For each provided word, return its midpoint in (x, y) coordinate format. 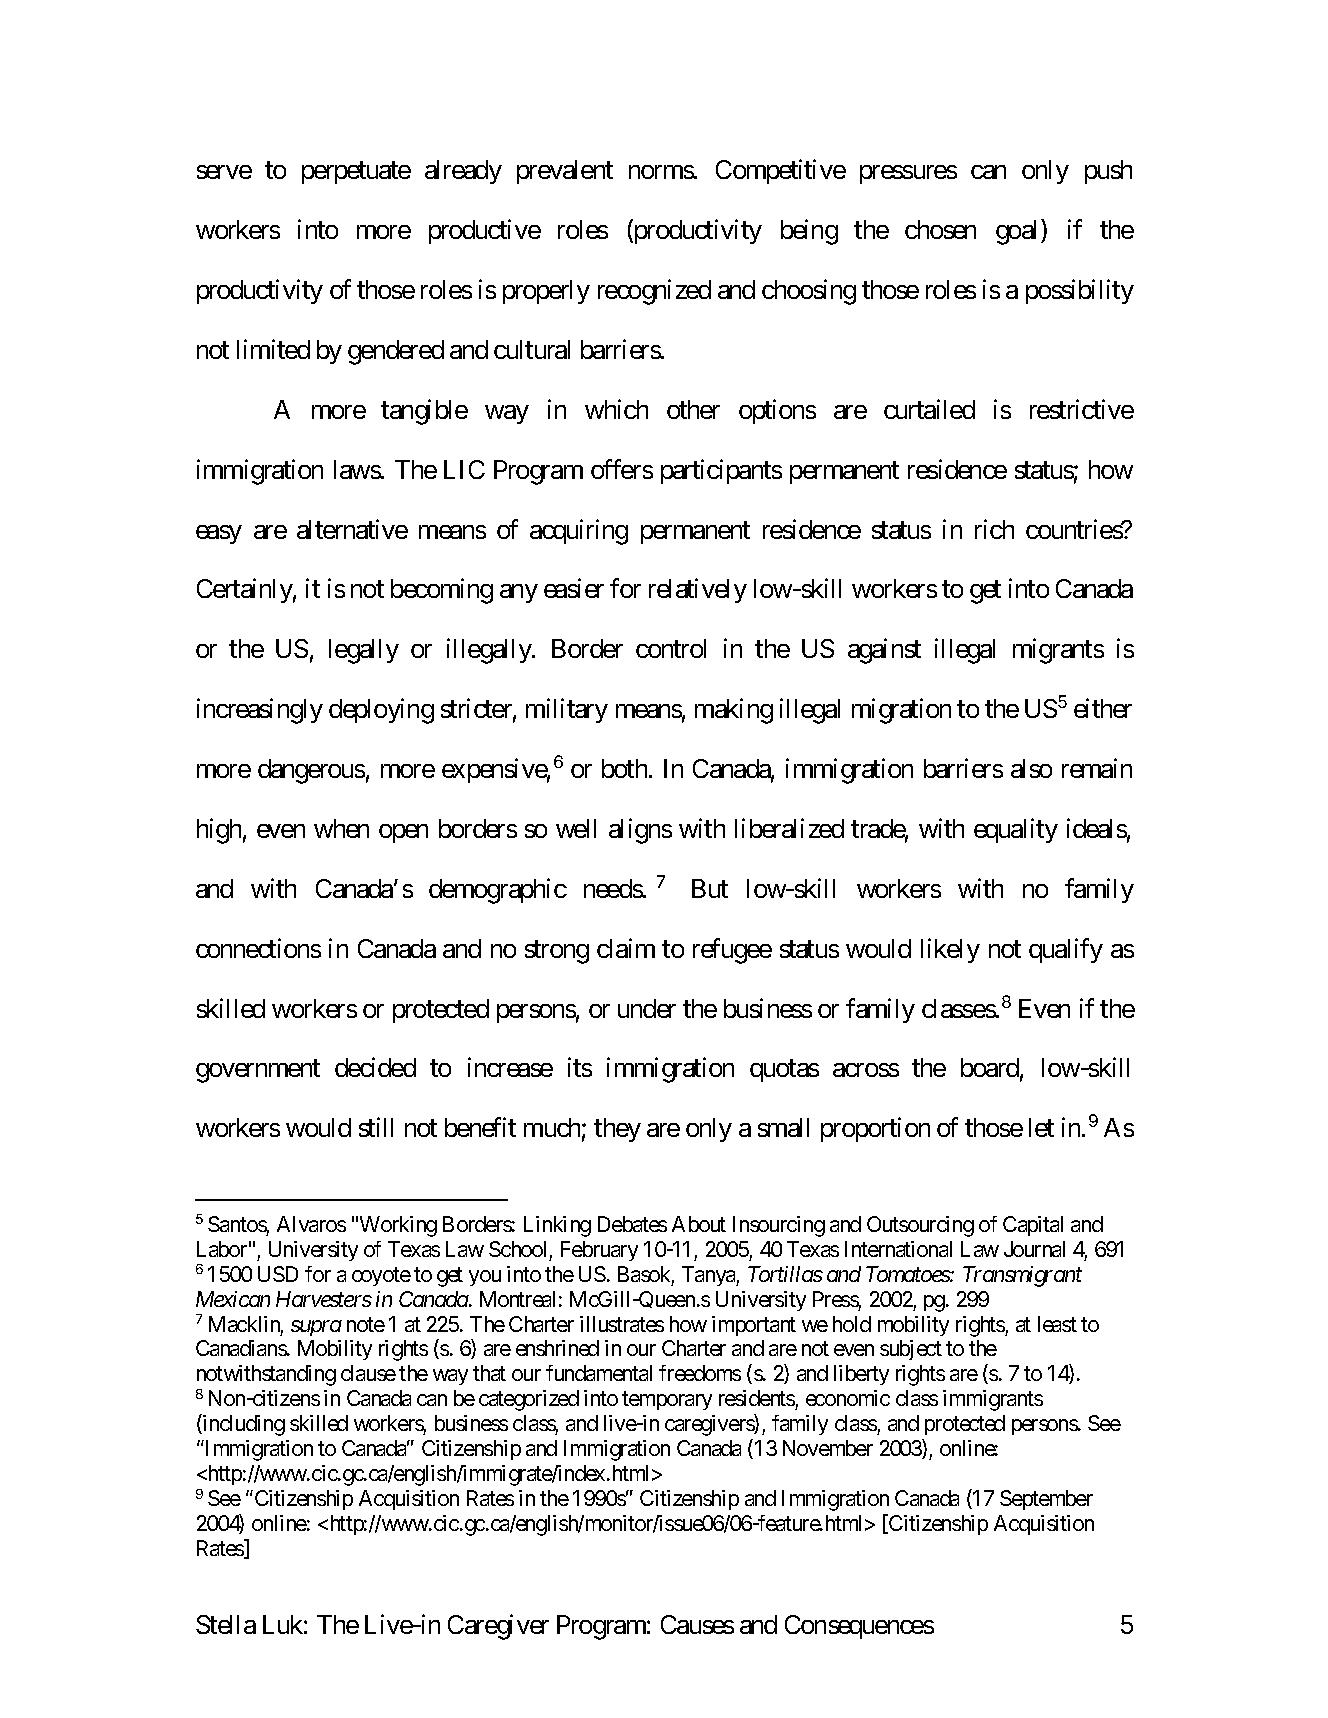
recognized (654, 292)
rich (994, 529)
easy (219, 534)
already (463, 172)
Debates (632, 1224)
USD (278, 1274)
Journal (1034, 1249)
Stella (226, 1624)
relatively (698, 591)
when (341, 828)
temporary (667, 1401)
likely (950, 950)
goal (1019, 232)
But (710, 888)
